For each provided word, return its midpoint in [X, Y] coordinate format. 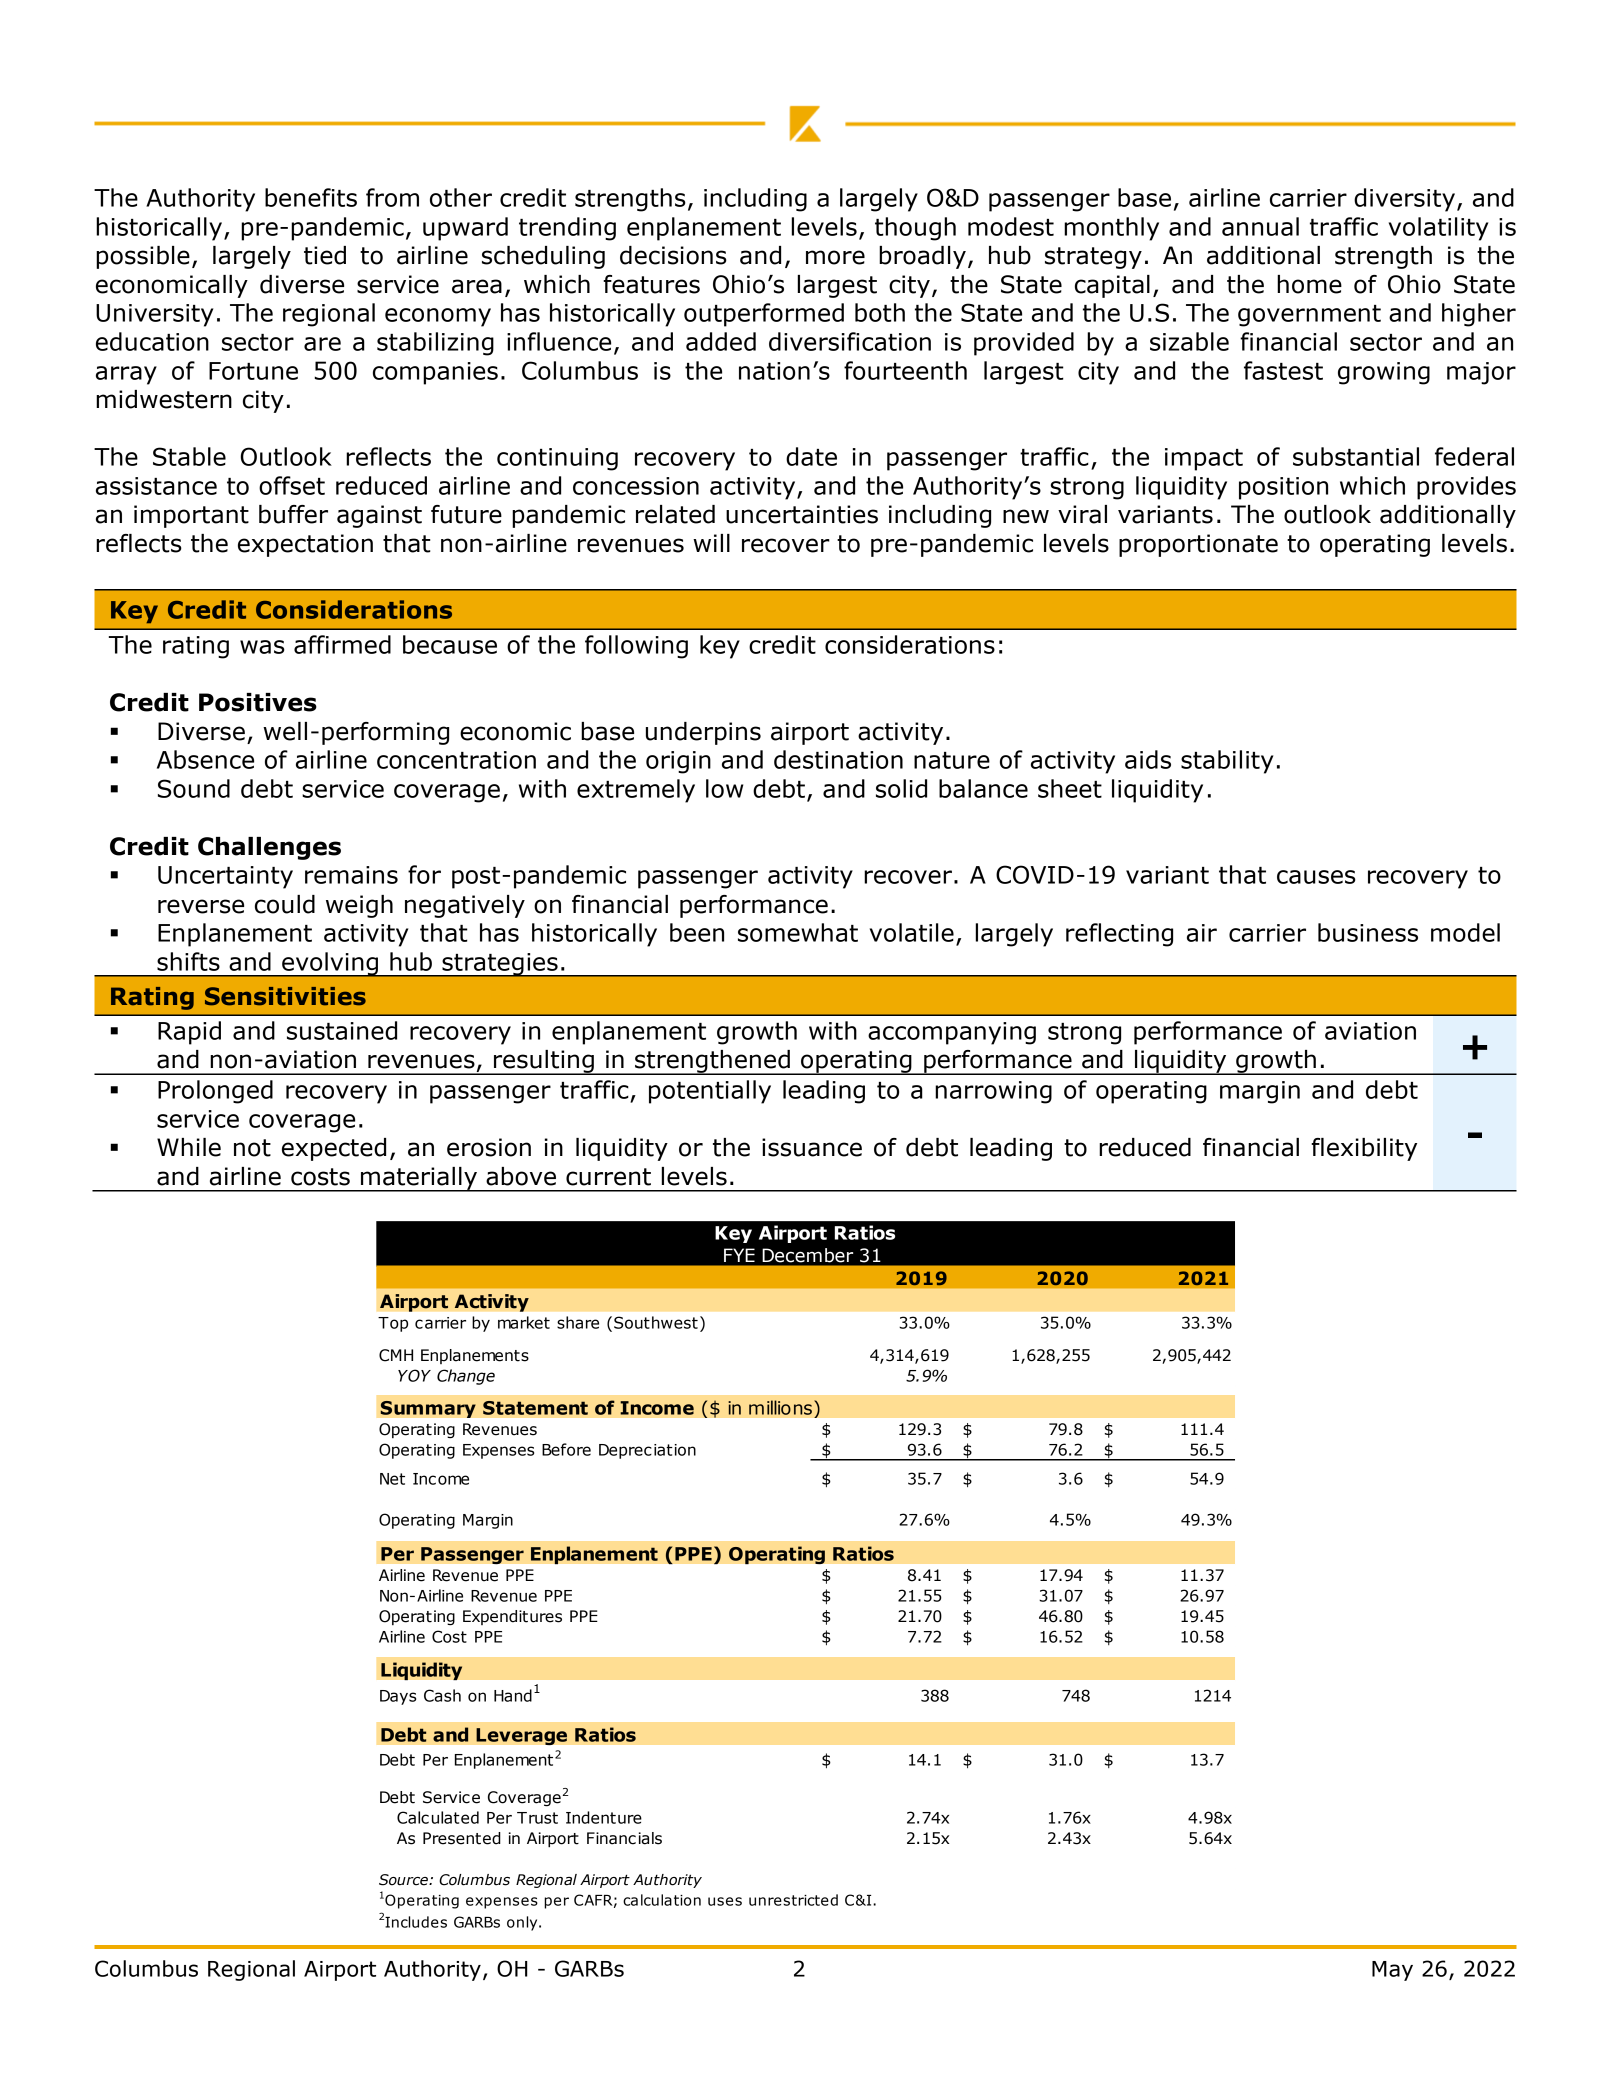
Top [393, 1324]
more [835, 257]
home [1309, 284]
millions [780, 1407]
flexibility [1364, 1149]
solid [901, 788]
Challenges [269, 848]
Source [404, 1880]
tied [325, 255]
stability [1227, 762]
